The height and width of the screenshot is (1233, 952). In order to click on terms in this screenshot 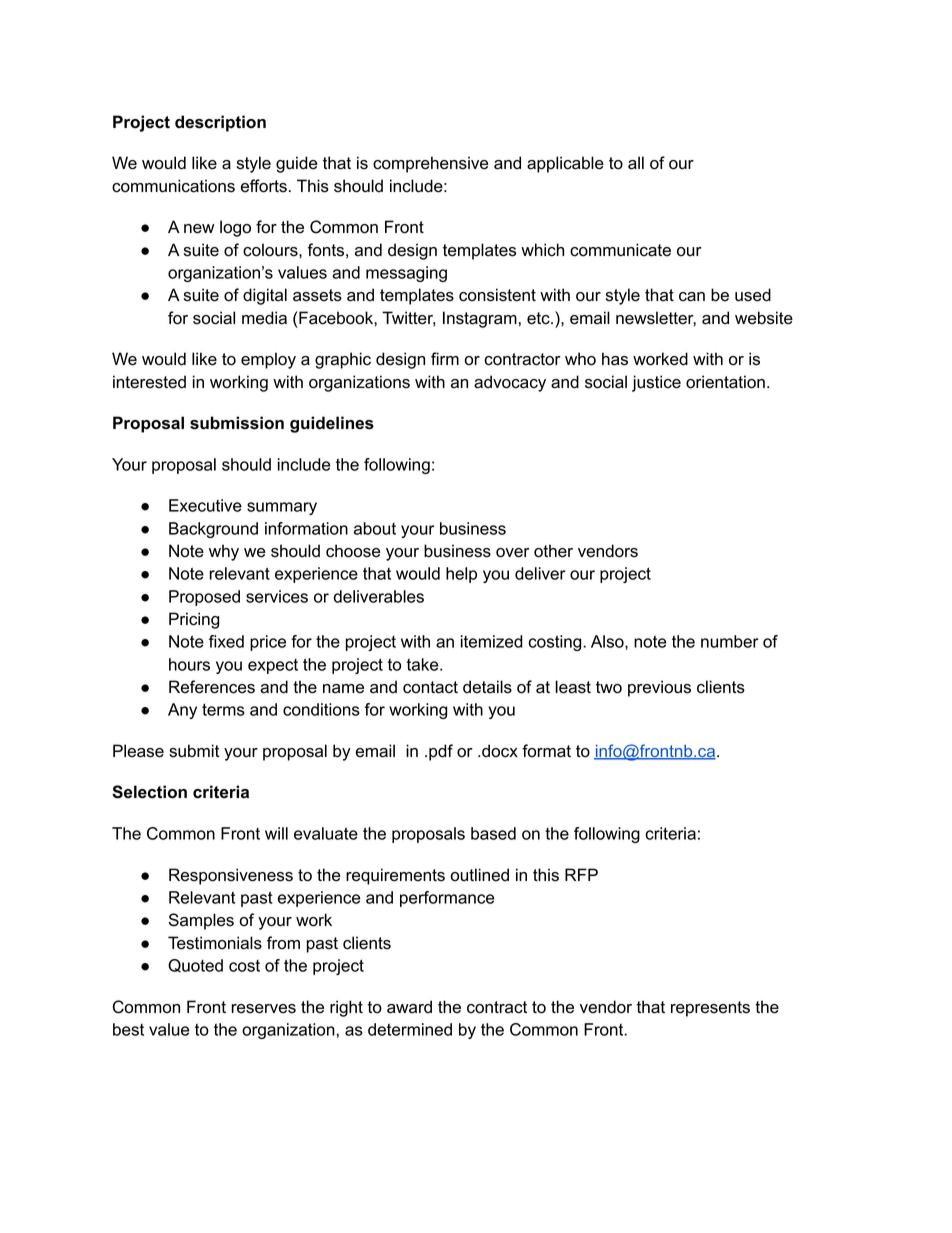, I will do `click(223, 709)`.
